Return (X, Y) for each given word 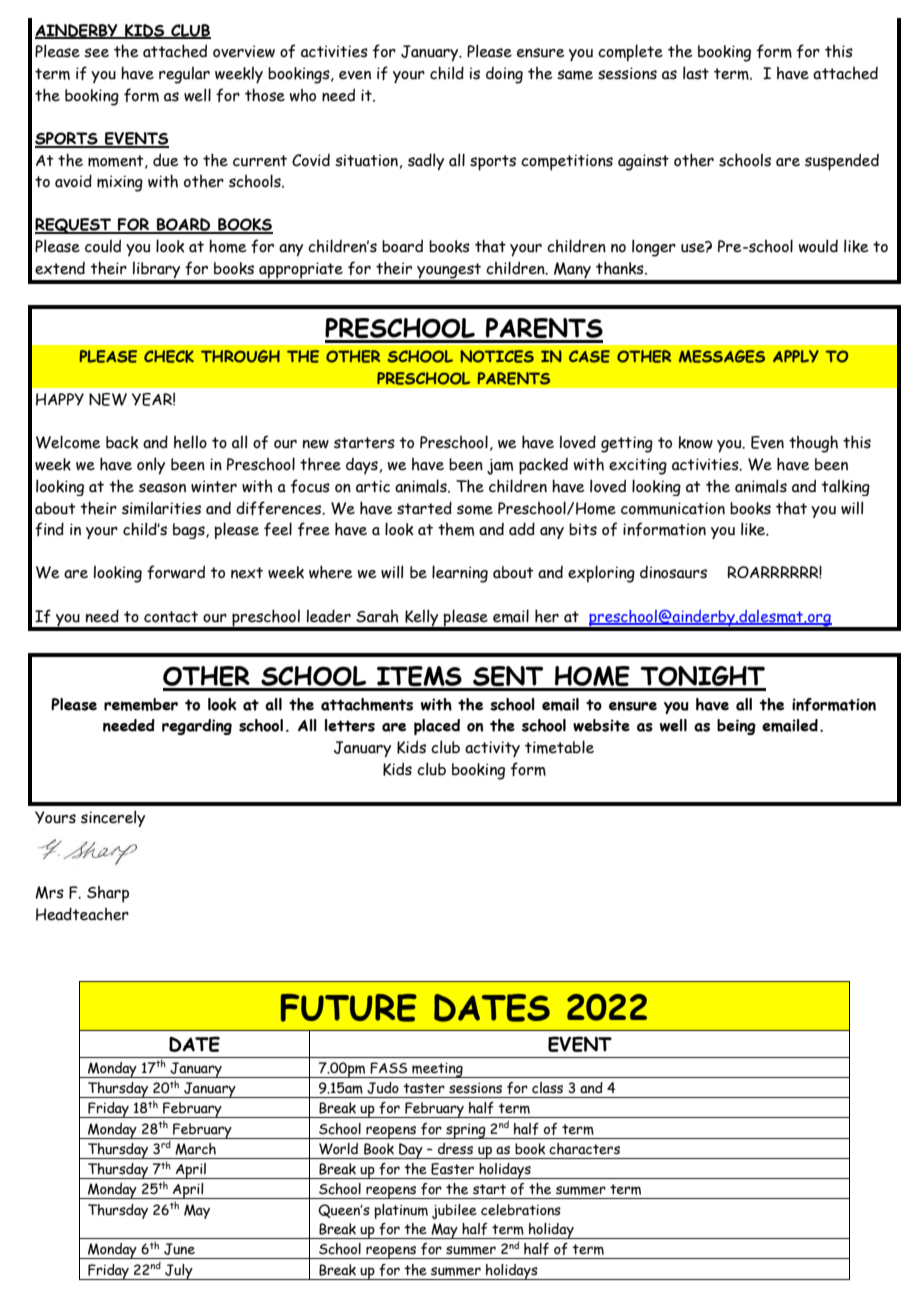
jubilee (454, 1211)
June (179, 1249)
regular (184, 75)
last (696, 73)
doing (504, 75)
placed (437, 727)
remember (141, 704)
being (736, 727)
